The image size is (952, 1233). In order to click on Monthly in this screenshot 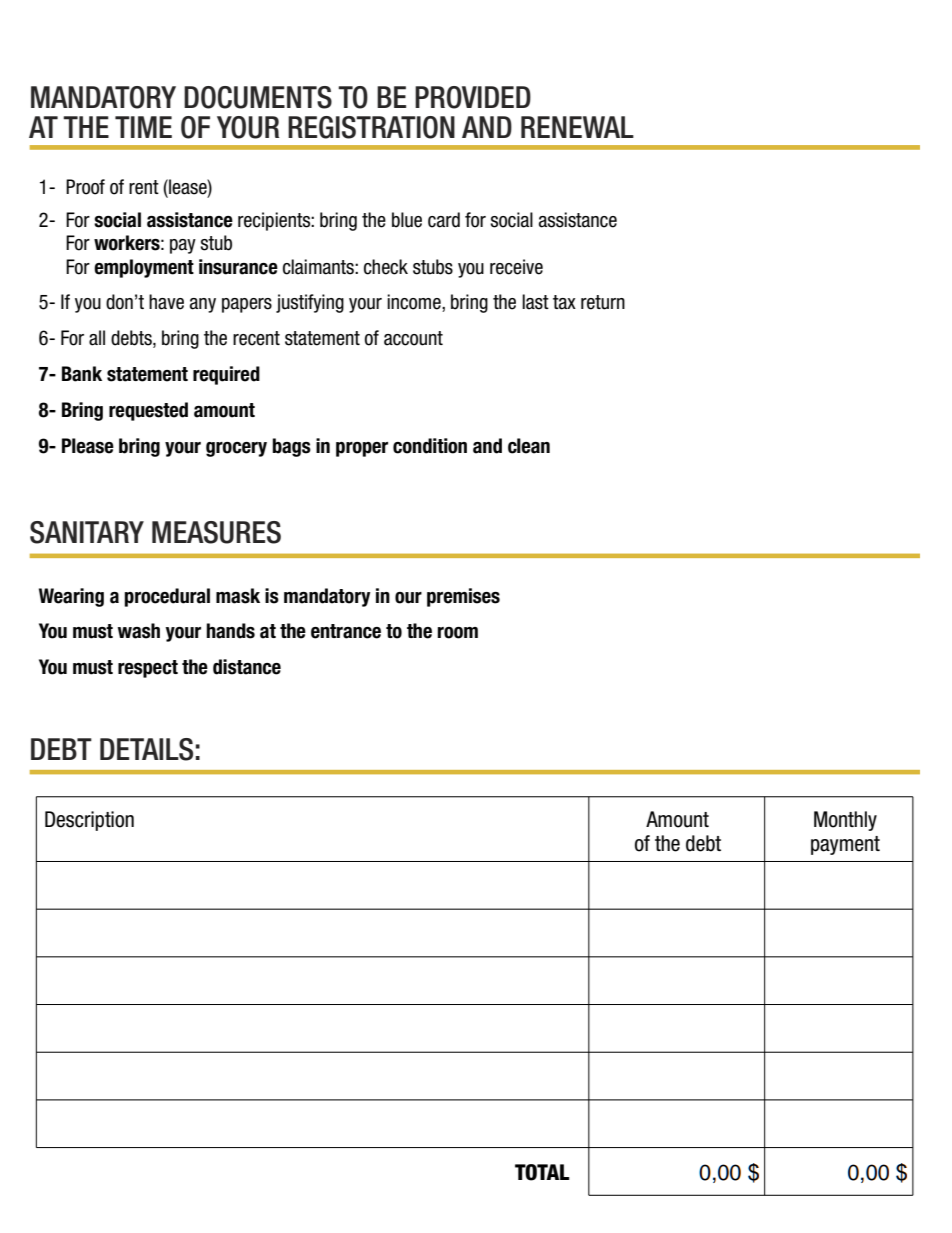, I will do `click(845, 821)`.
